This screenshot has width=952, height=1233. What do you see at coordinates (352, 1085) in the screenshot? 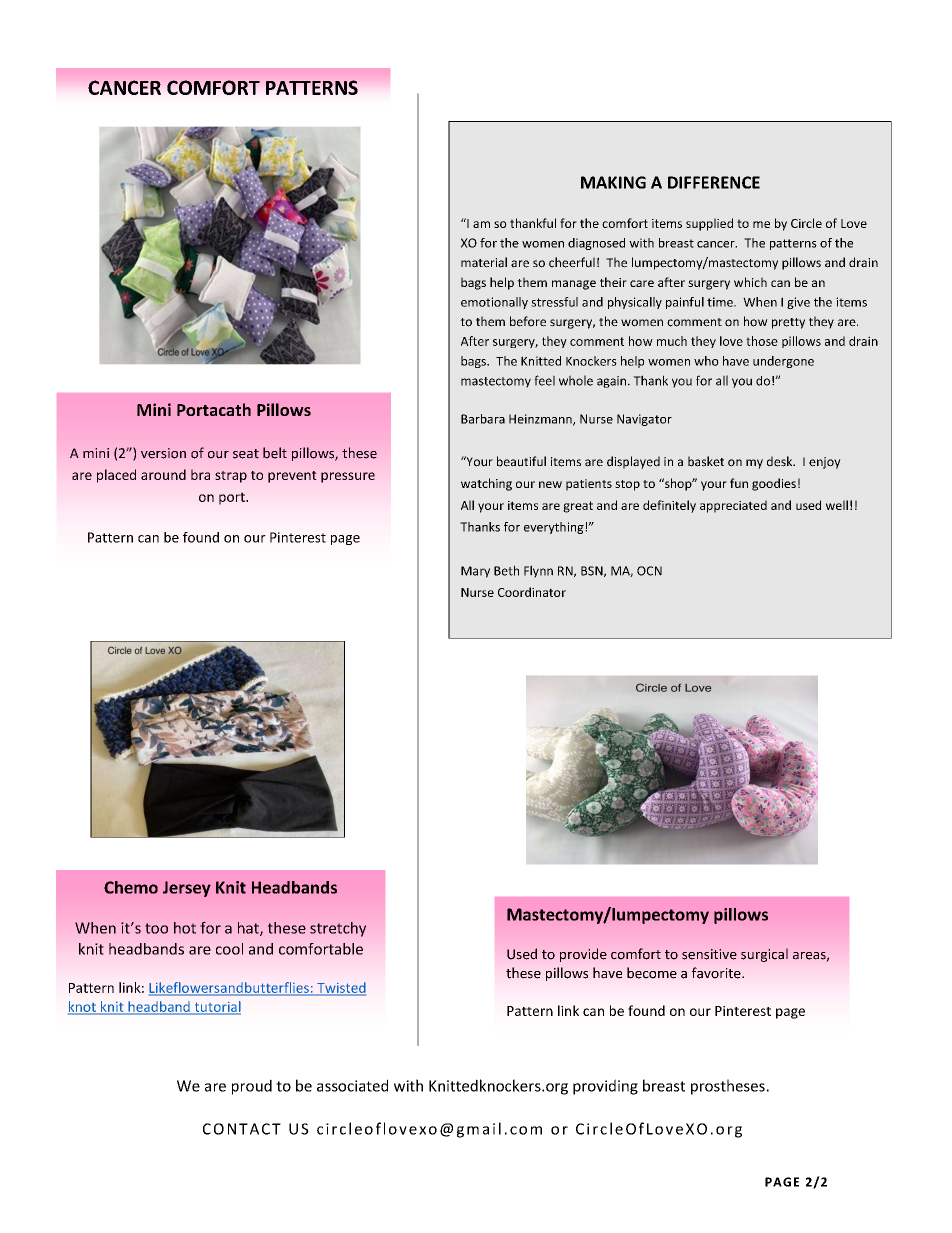
I see `associated` at bounding box center [352, 1085].
